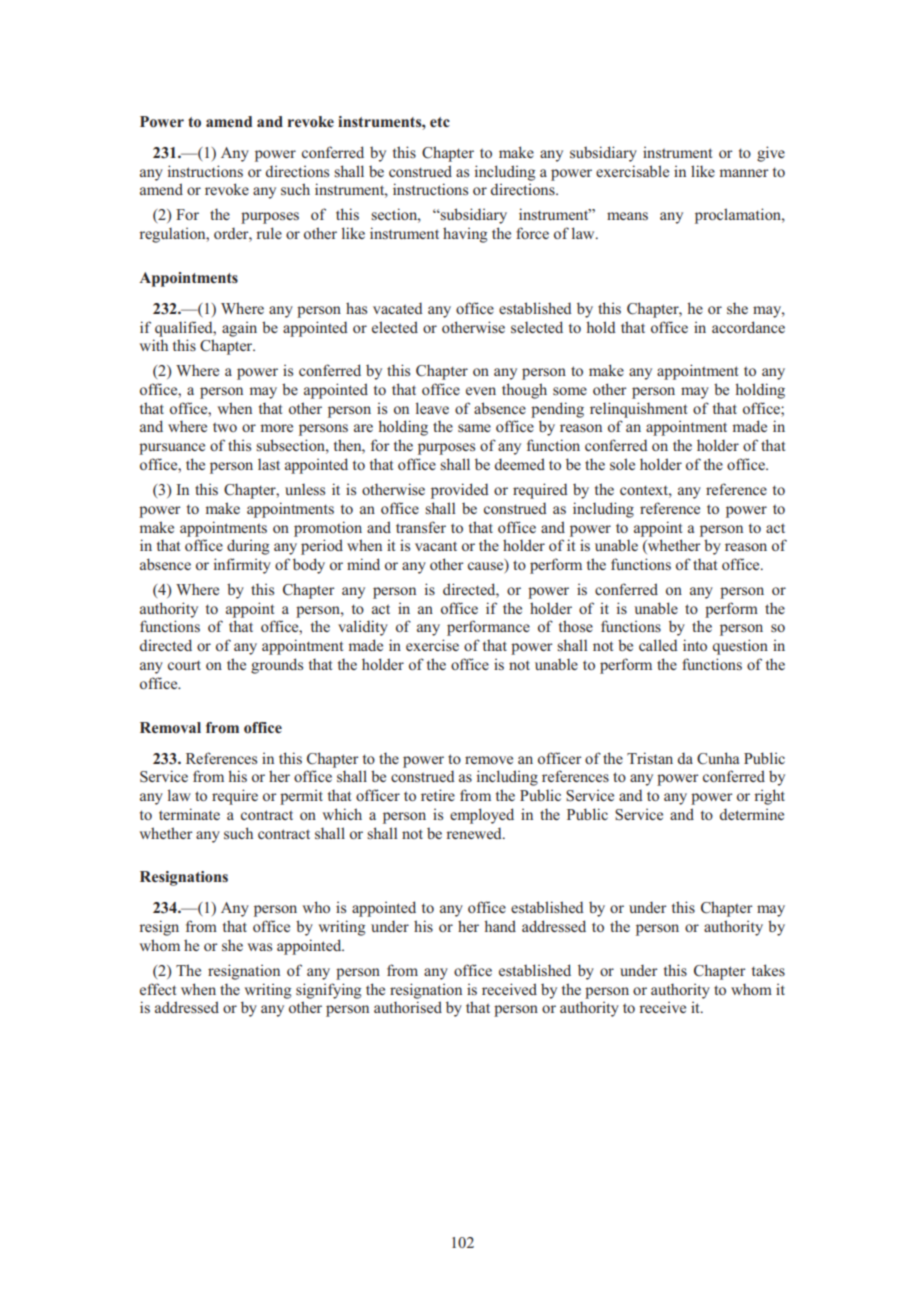  Describe the element at coordinates (189, 814) in the screenshot. I see `terminate` at that location.
